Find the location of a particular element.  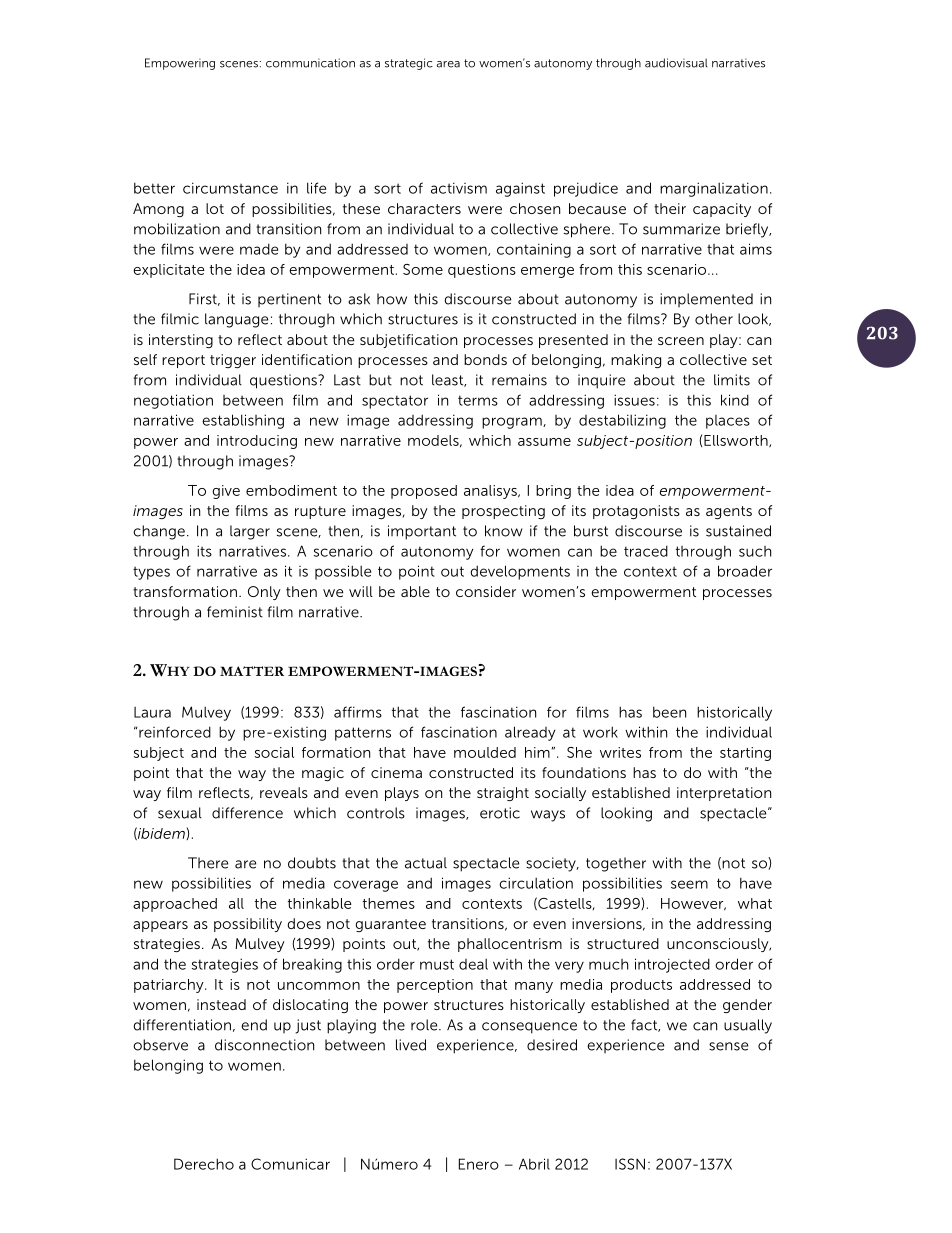

bonds is located at coordinates (485, 359).
